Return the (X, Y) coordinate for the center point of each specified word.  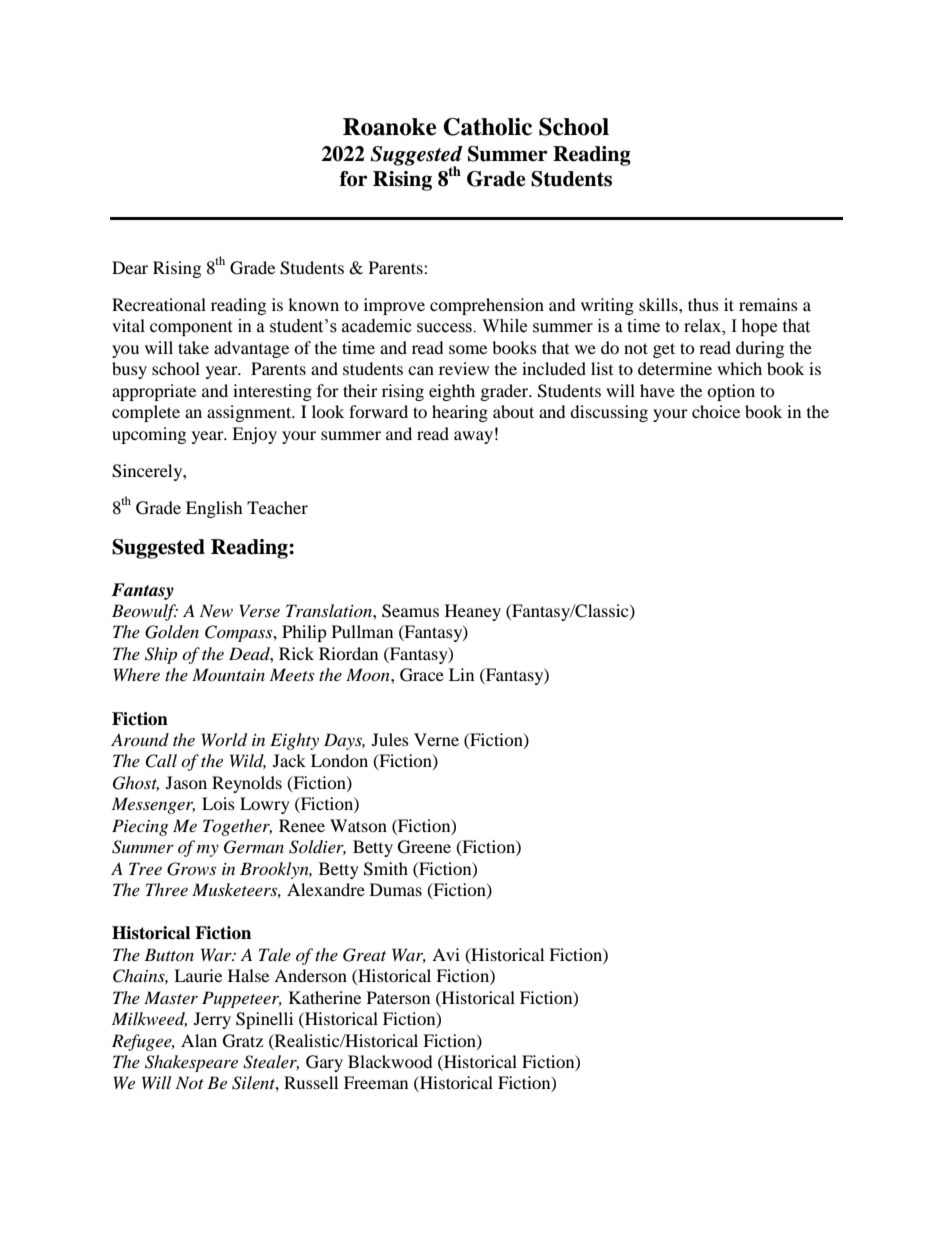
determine (675, 368)
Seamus (410, 611)
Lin (461, 674)
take (193, 347)
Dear (130, 267)
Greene (424, 847)
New (216, 610)
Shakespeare (191, 1063)
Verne (436, 739)
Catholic (487, 127)
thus (703, 304)
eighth (452, 392)
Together (237, 827)
